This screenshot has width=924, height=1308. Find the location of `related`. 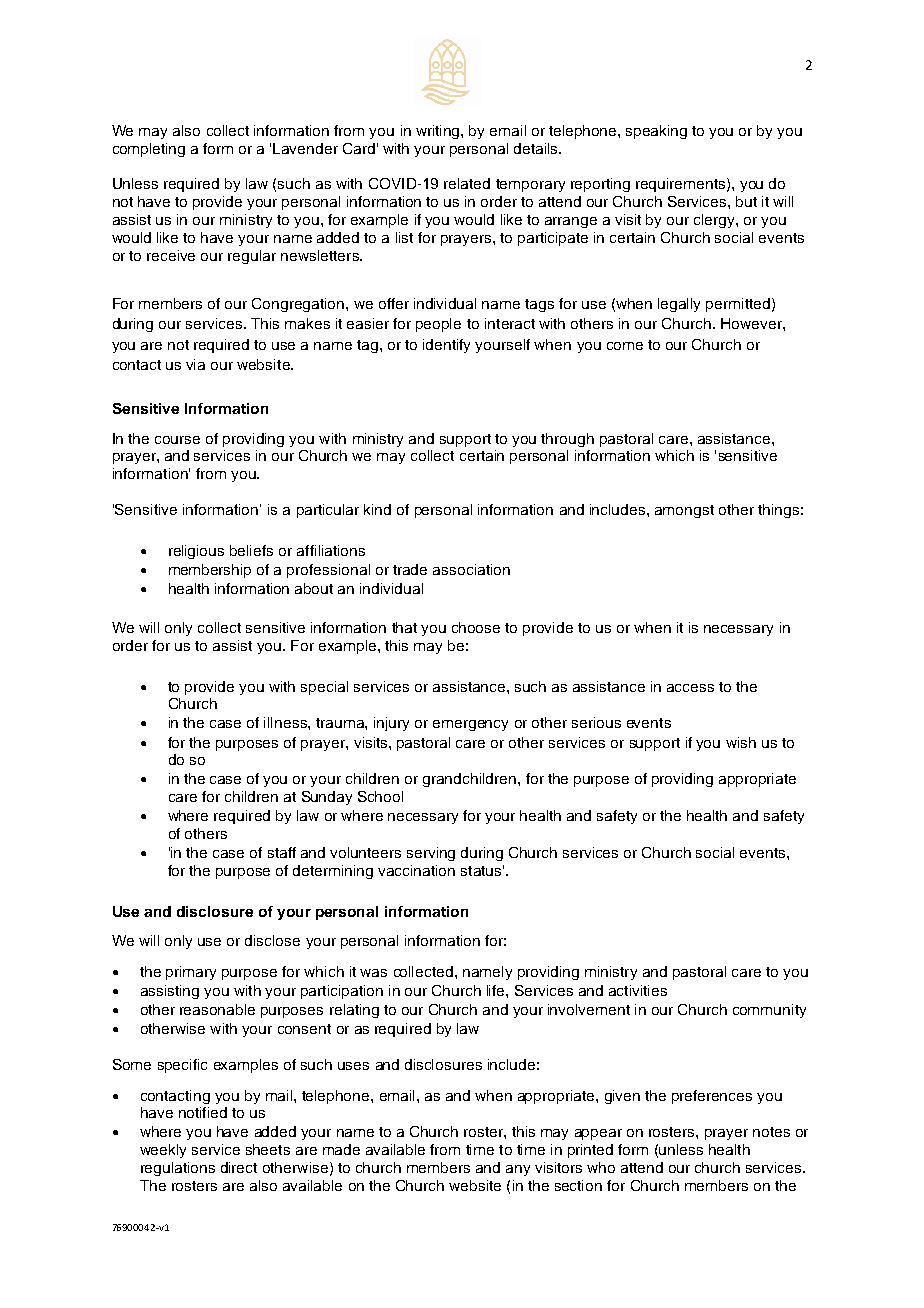

related is located at coordinates (467, 183).
